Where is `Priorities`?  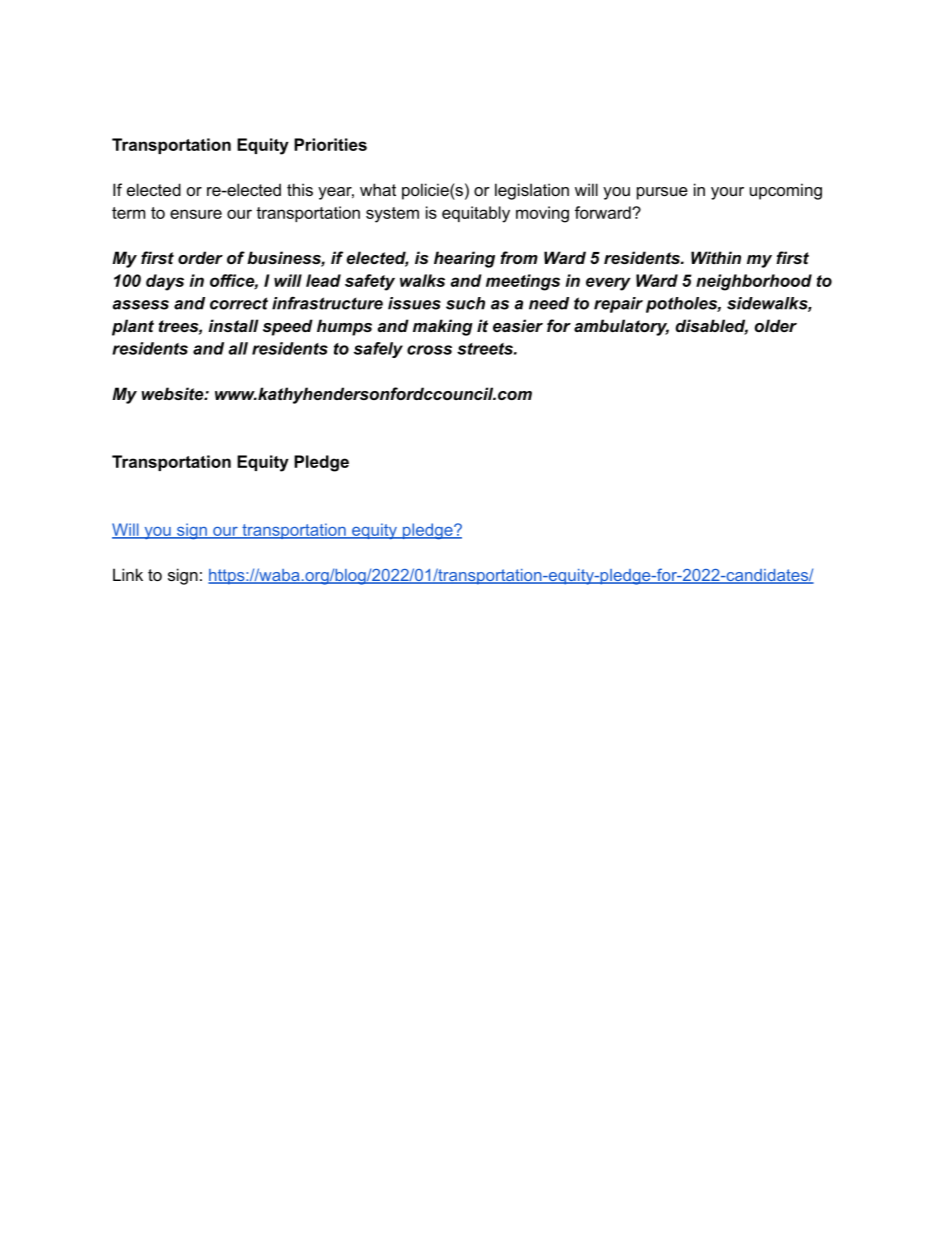 Priorities is located at coordinates (330, 144).
